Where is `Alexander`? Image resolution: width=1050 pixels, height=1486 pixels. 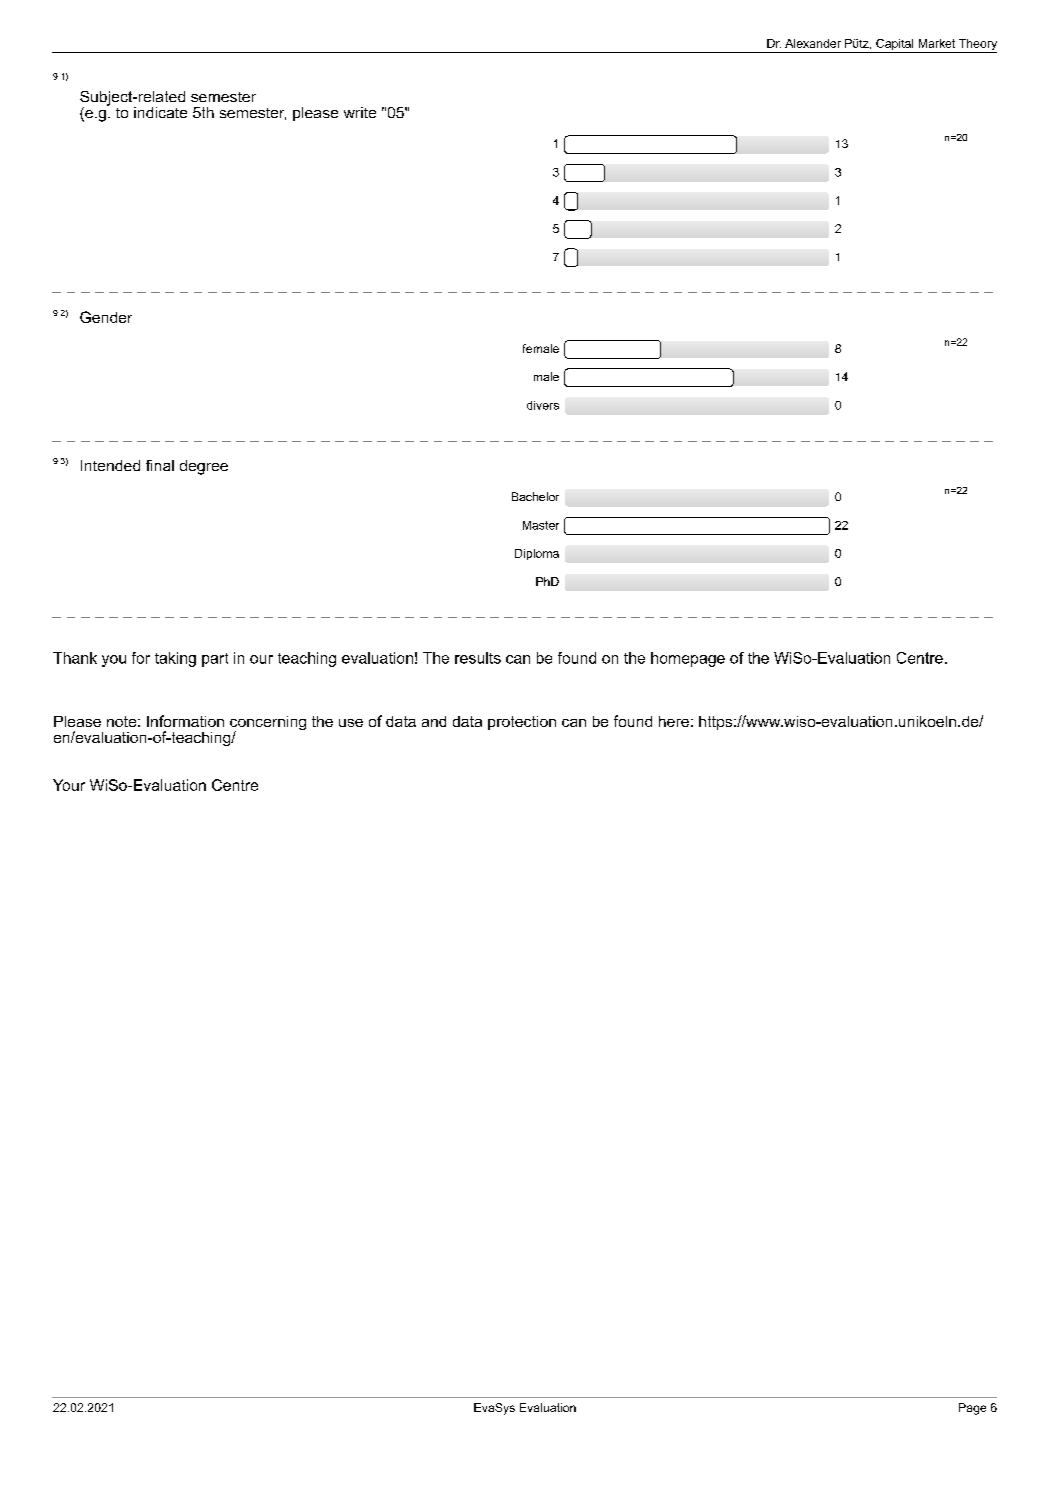 Alexander is located at coordinates (813, 43).
